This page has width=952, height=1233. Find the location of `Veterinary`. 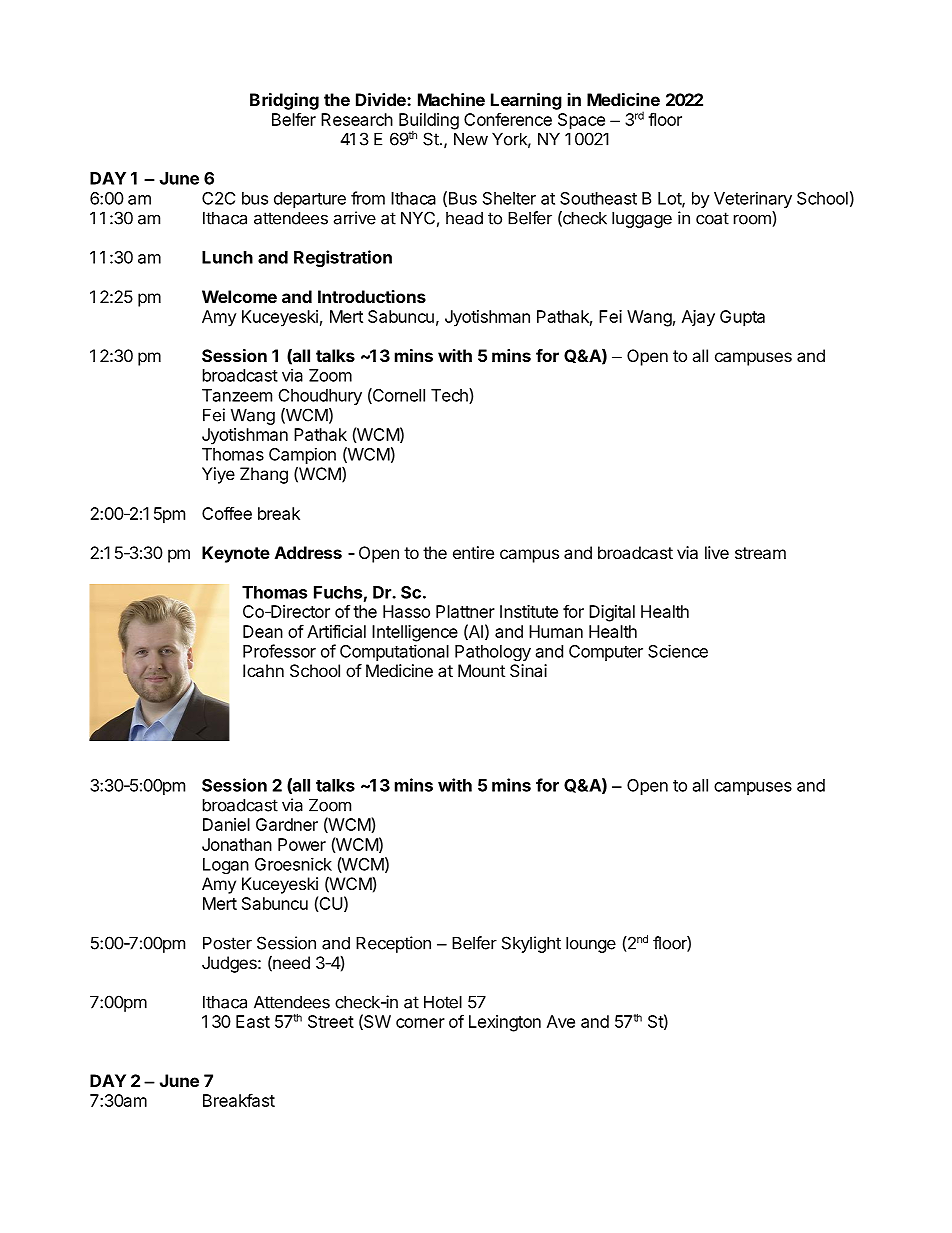

Veterinary is located at coordinates (753, 199).
